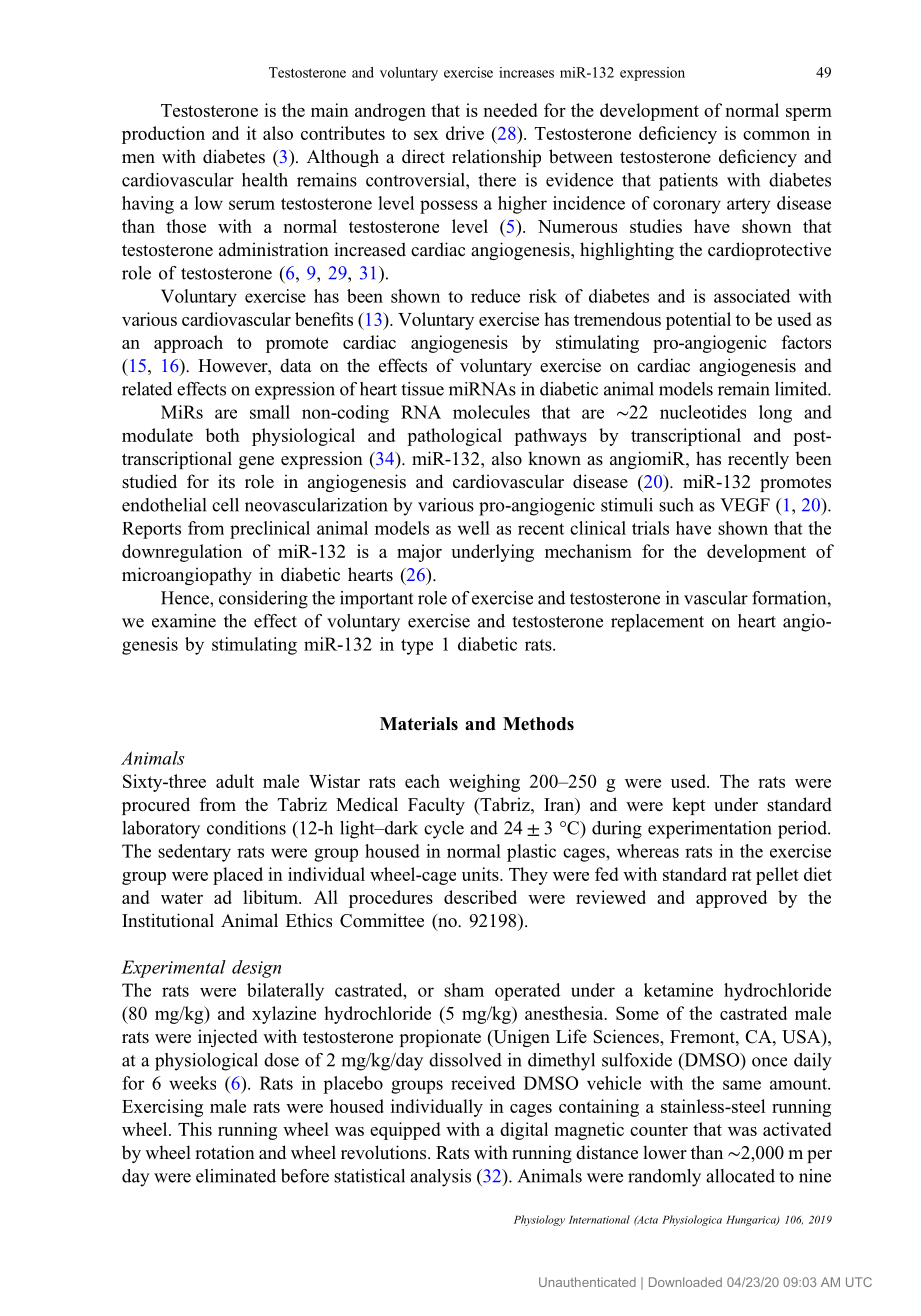 The height and width of the page is (1316, 921). I want to click on operated, so click(527, 992).
